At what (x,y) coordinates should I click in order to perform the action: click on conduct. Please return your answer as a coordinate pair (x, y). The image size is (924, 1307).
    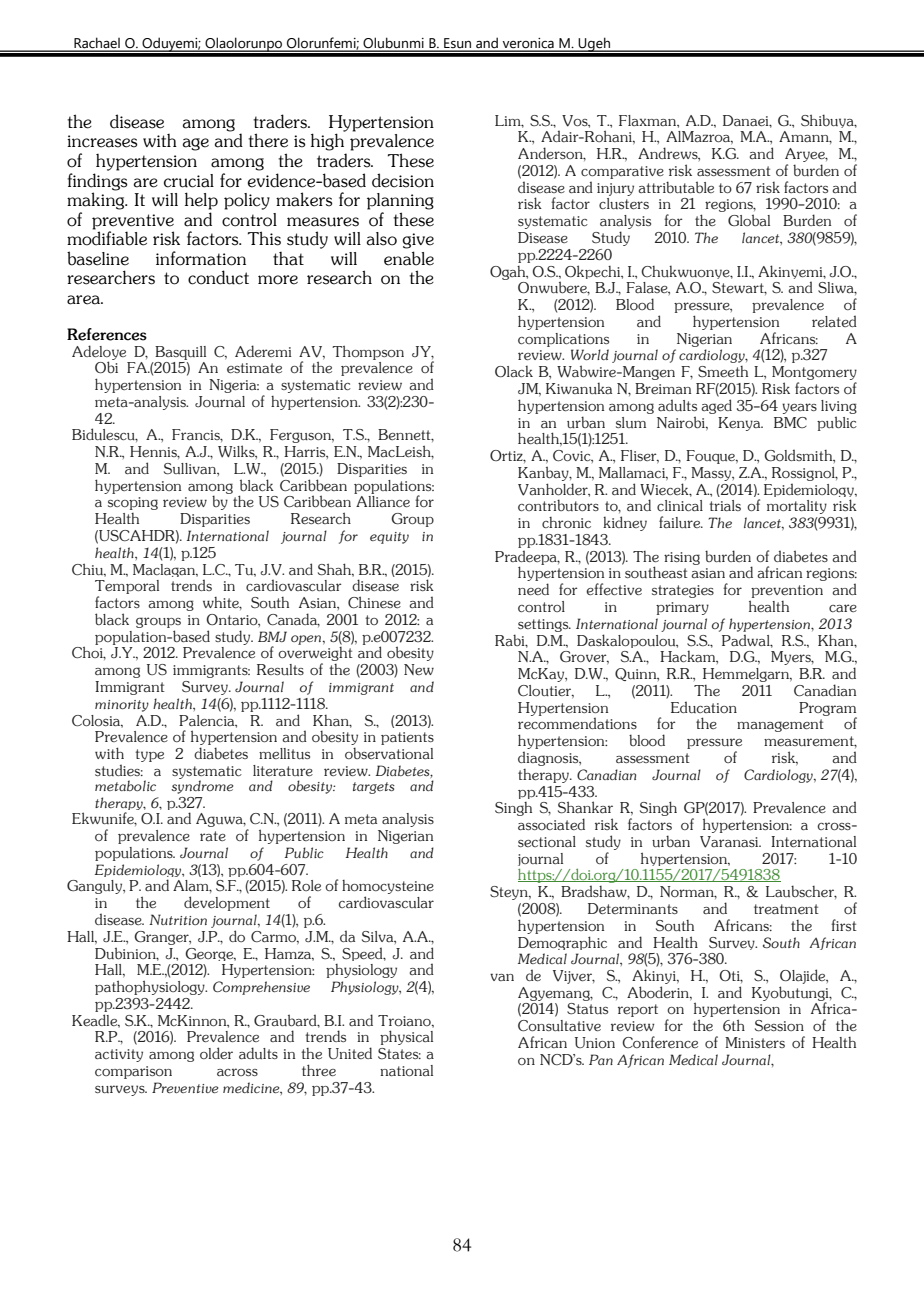
    Looking at the image, I should click on (218, 277).
